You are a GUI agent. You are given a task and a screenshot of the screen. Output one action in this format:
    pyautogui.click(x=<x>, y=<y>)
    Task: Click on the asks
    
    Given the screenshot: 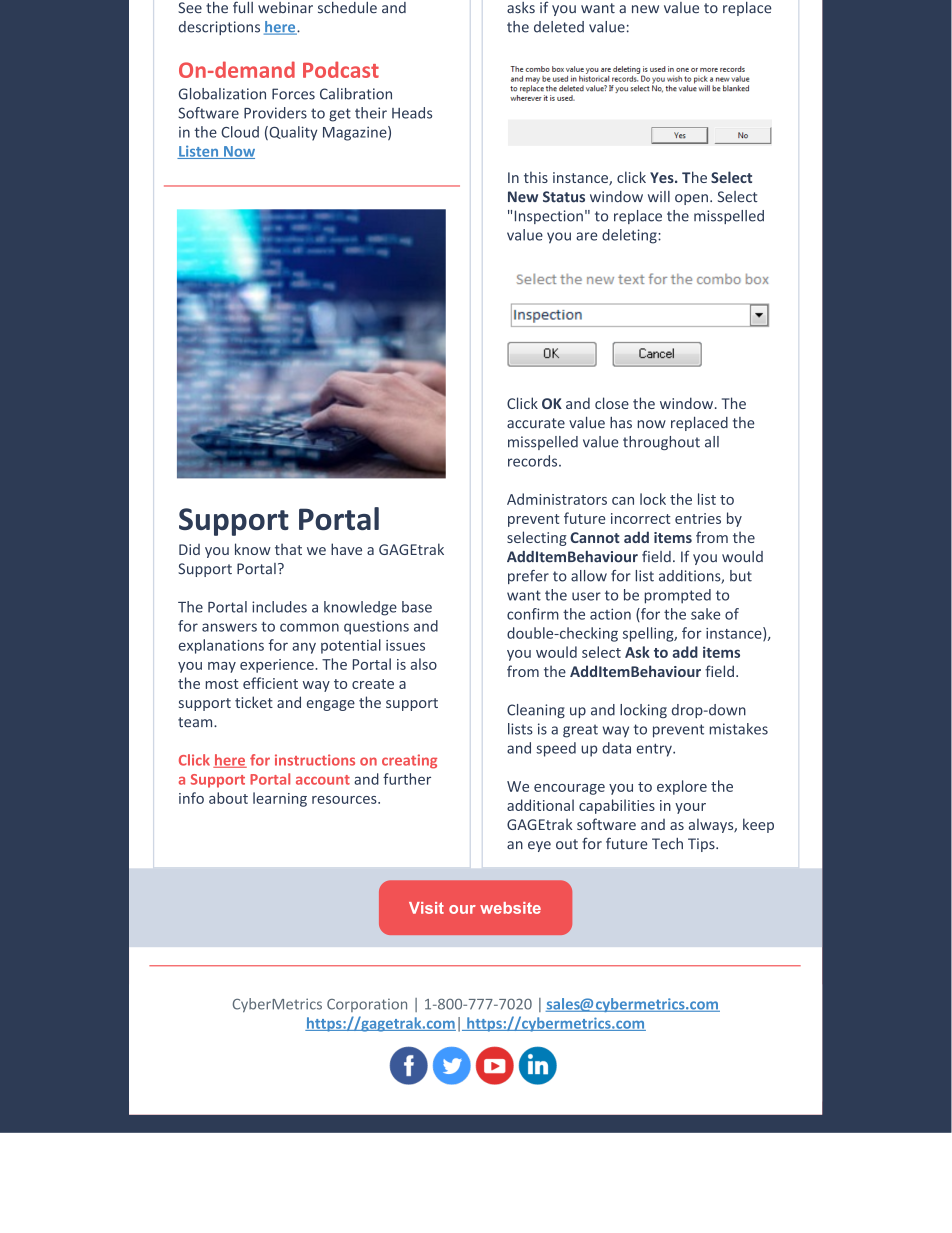 What is the action you would take?
    pyautogui.click(x=521, y=8)
